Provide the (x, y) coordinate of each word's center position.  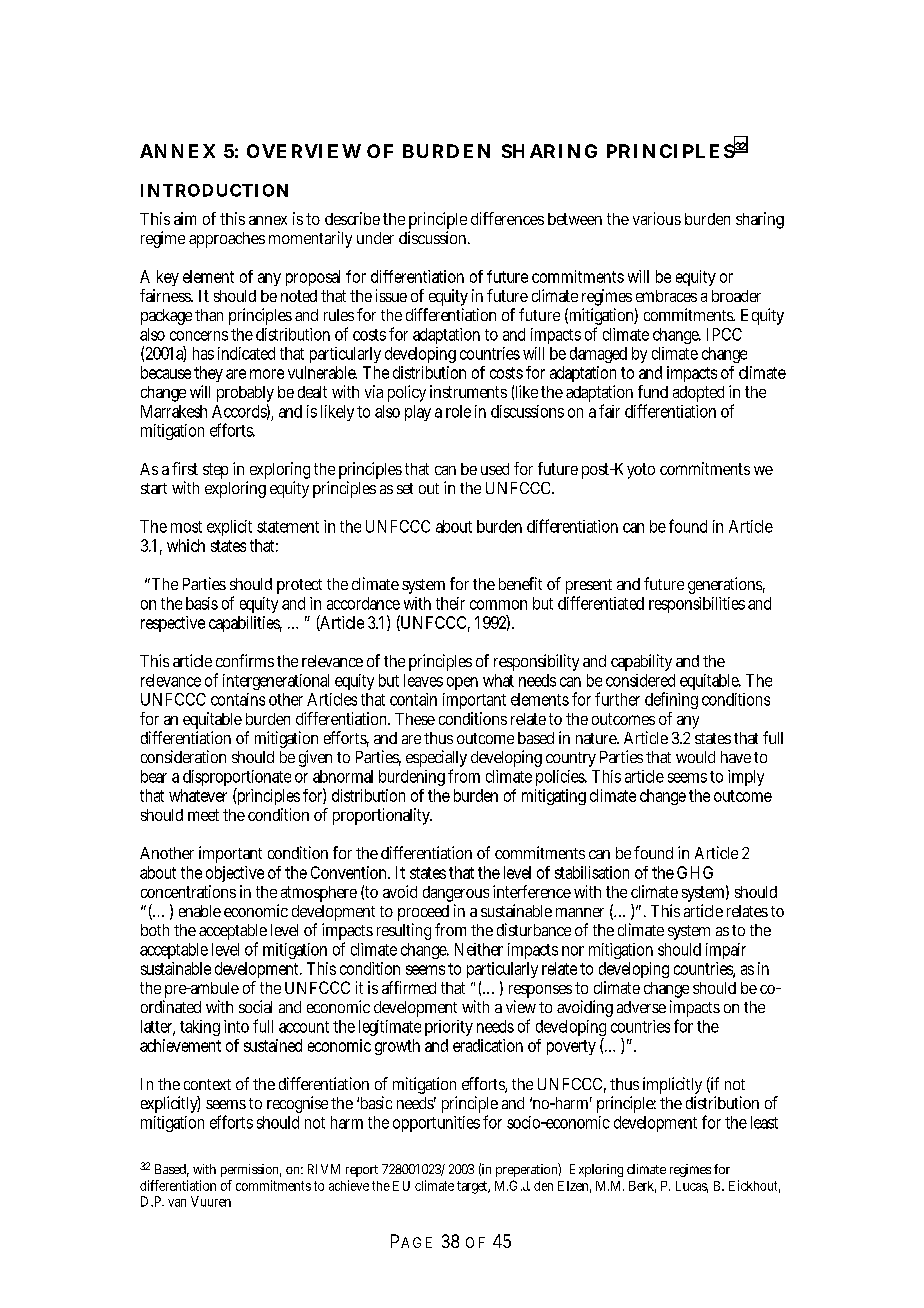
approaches (227, 240)
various (657, 218)
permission (251, 1170)
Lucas (692, 1187)
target (473, 1187)
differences (507, 218)
